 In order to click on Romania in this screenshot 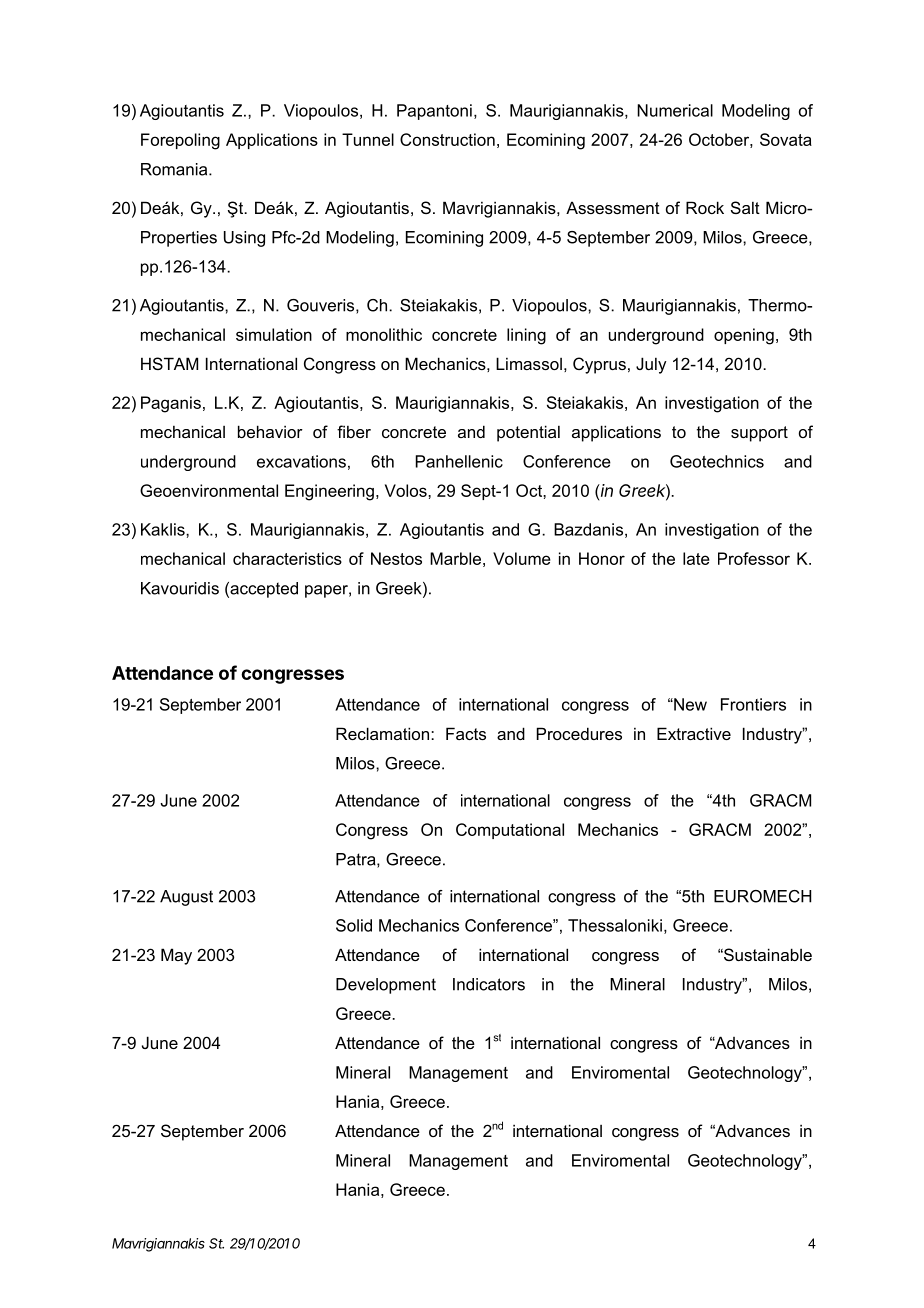, I will do `click(175, 169)`.
